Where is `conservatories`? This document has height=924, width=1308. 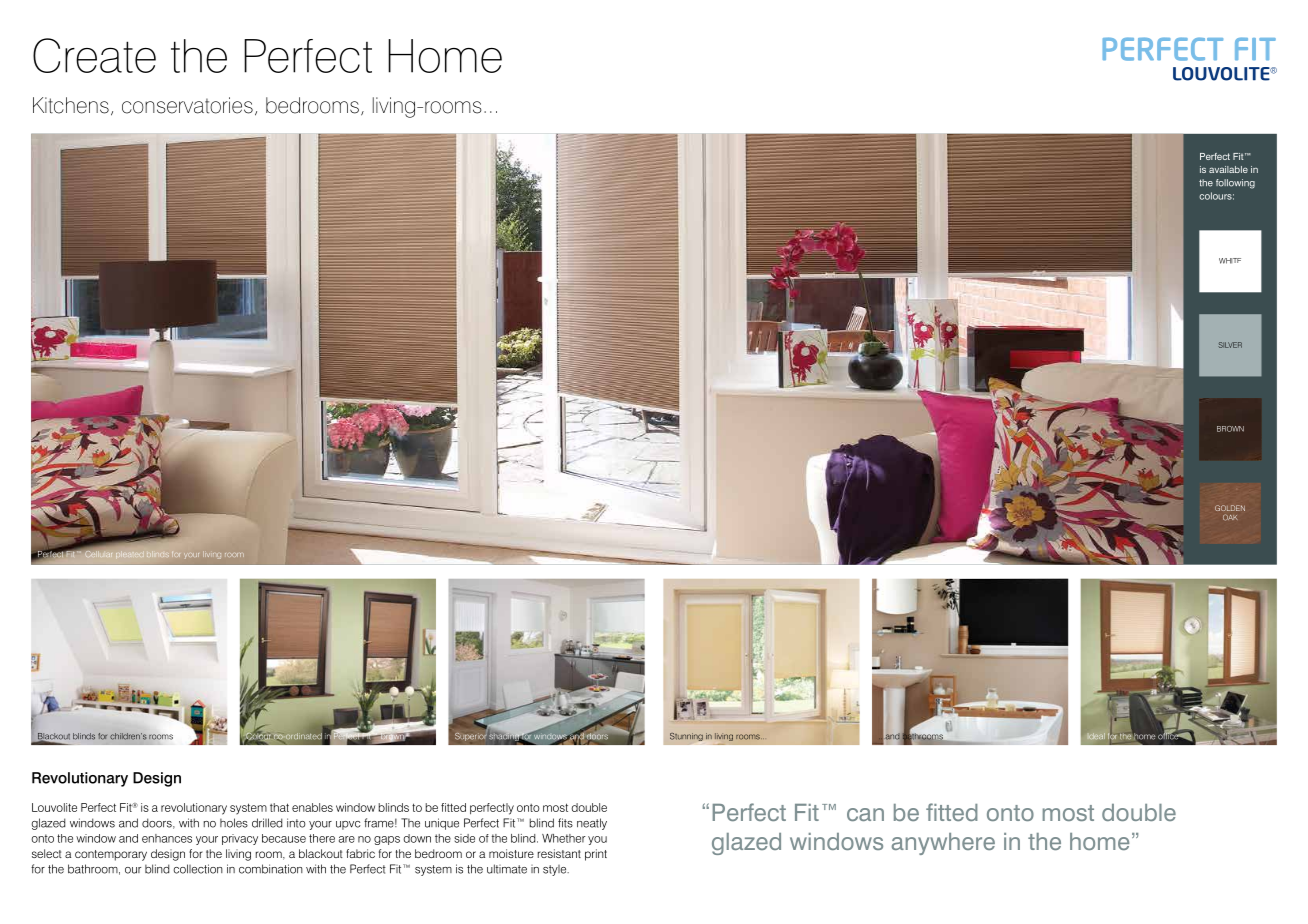 conservatories is located at coordinates (187, 105).
